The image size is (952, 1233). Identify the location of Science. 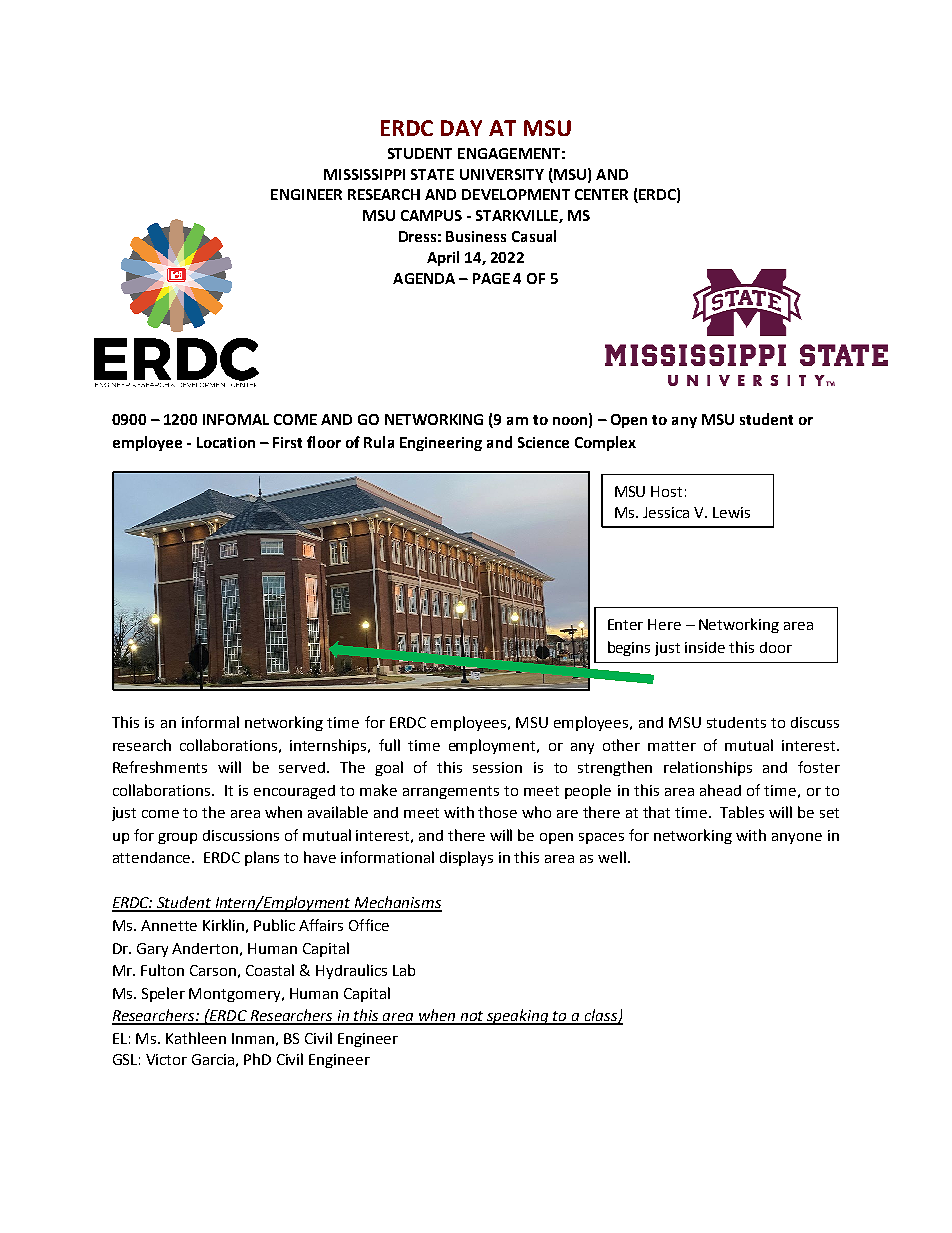
(543, 442).
